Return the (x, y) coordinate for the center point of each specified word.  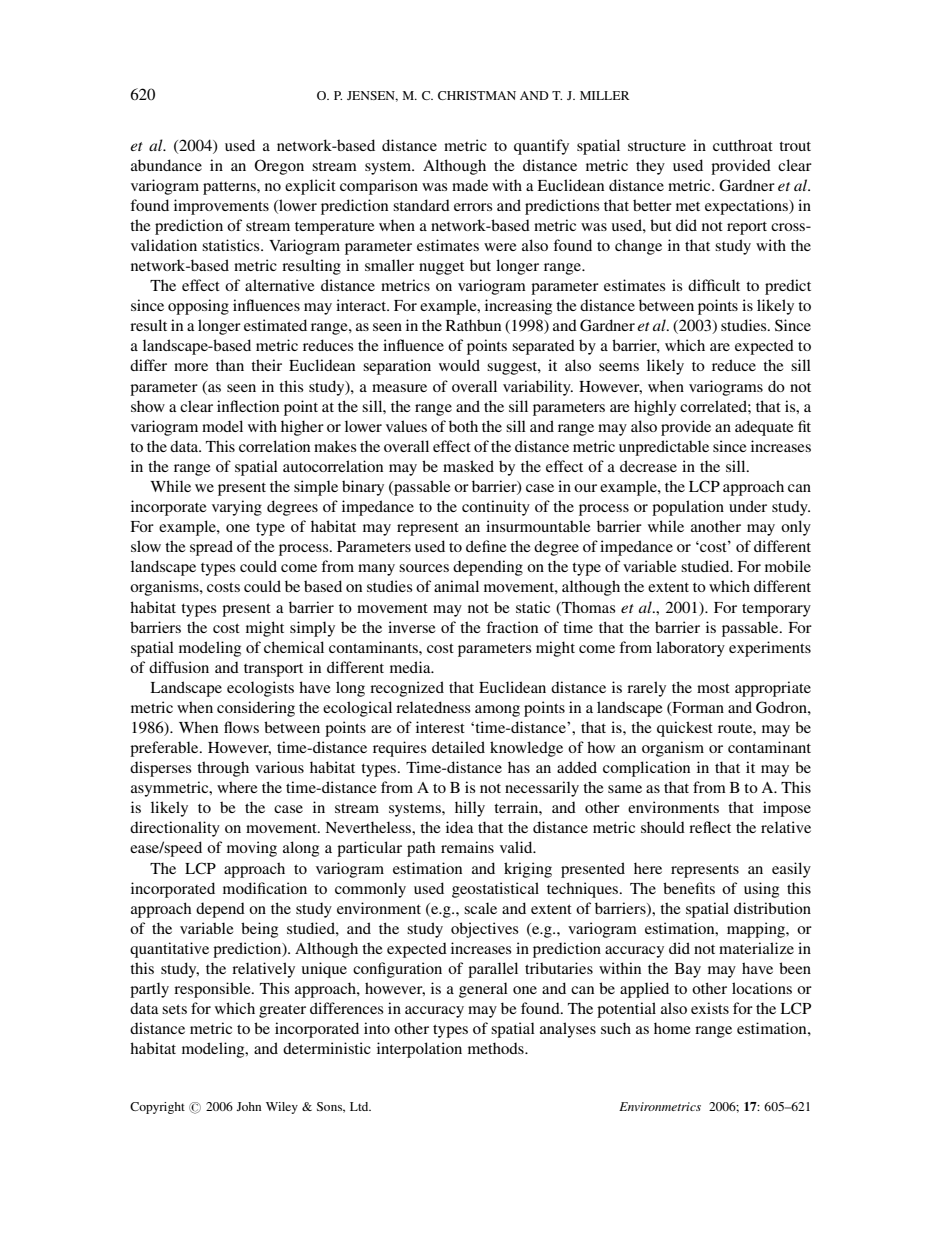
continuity (496, 508)
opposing (198, 307)
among (497, 711)
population (688, 508)
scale (480, 908)
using (761, 890)
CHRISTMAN (477, 95)
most (713, 688)
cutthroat (743, 145)
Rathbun (473, 325)
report (747, 228)
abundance (166, 165)
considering (256, 709)
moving (252, 849)
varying (237, 508)
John (248, 1106)
